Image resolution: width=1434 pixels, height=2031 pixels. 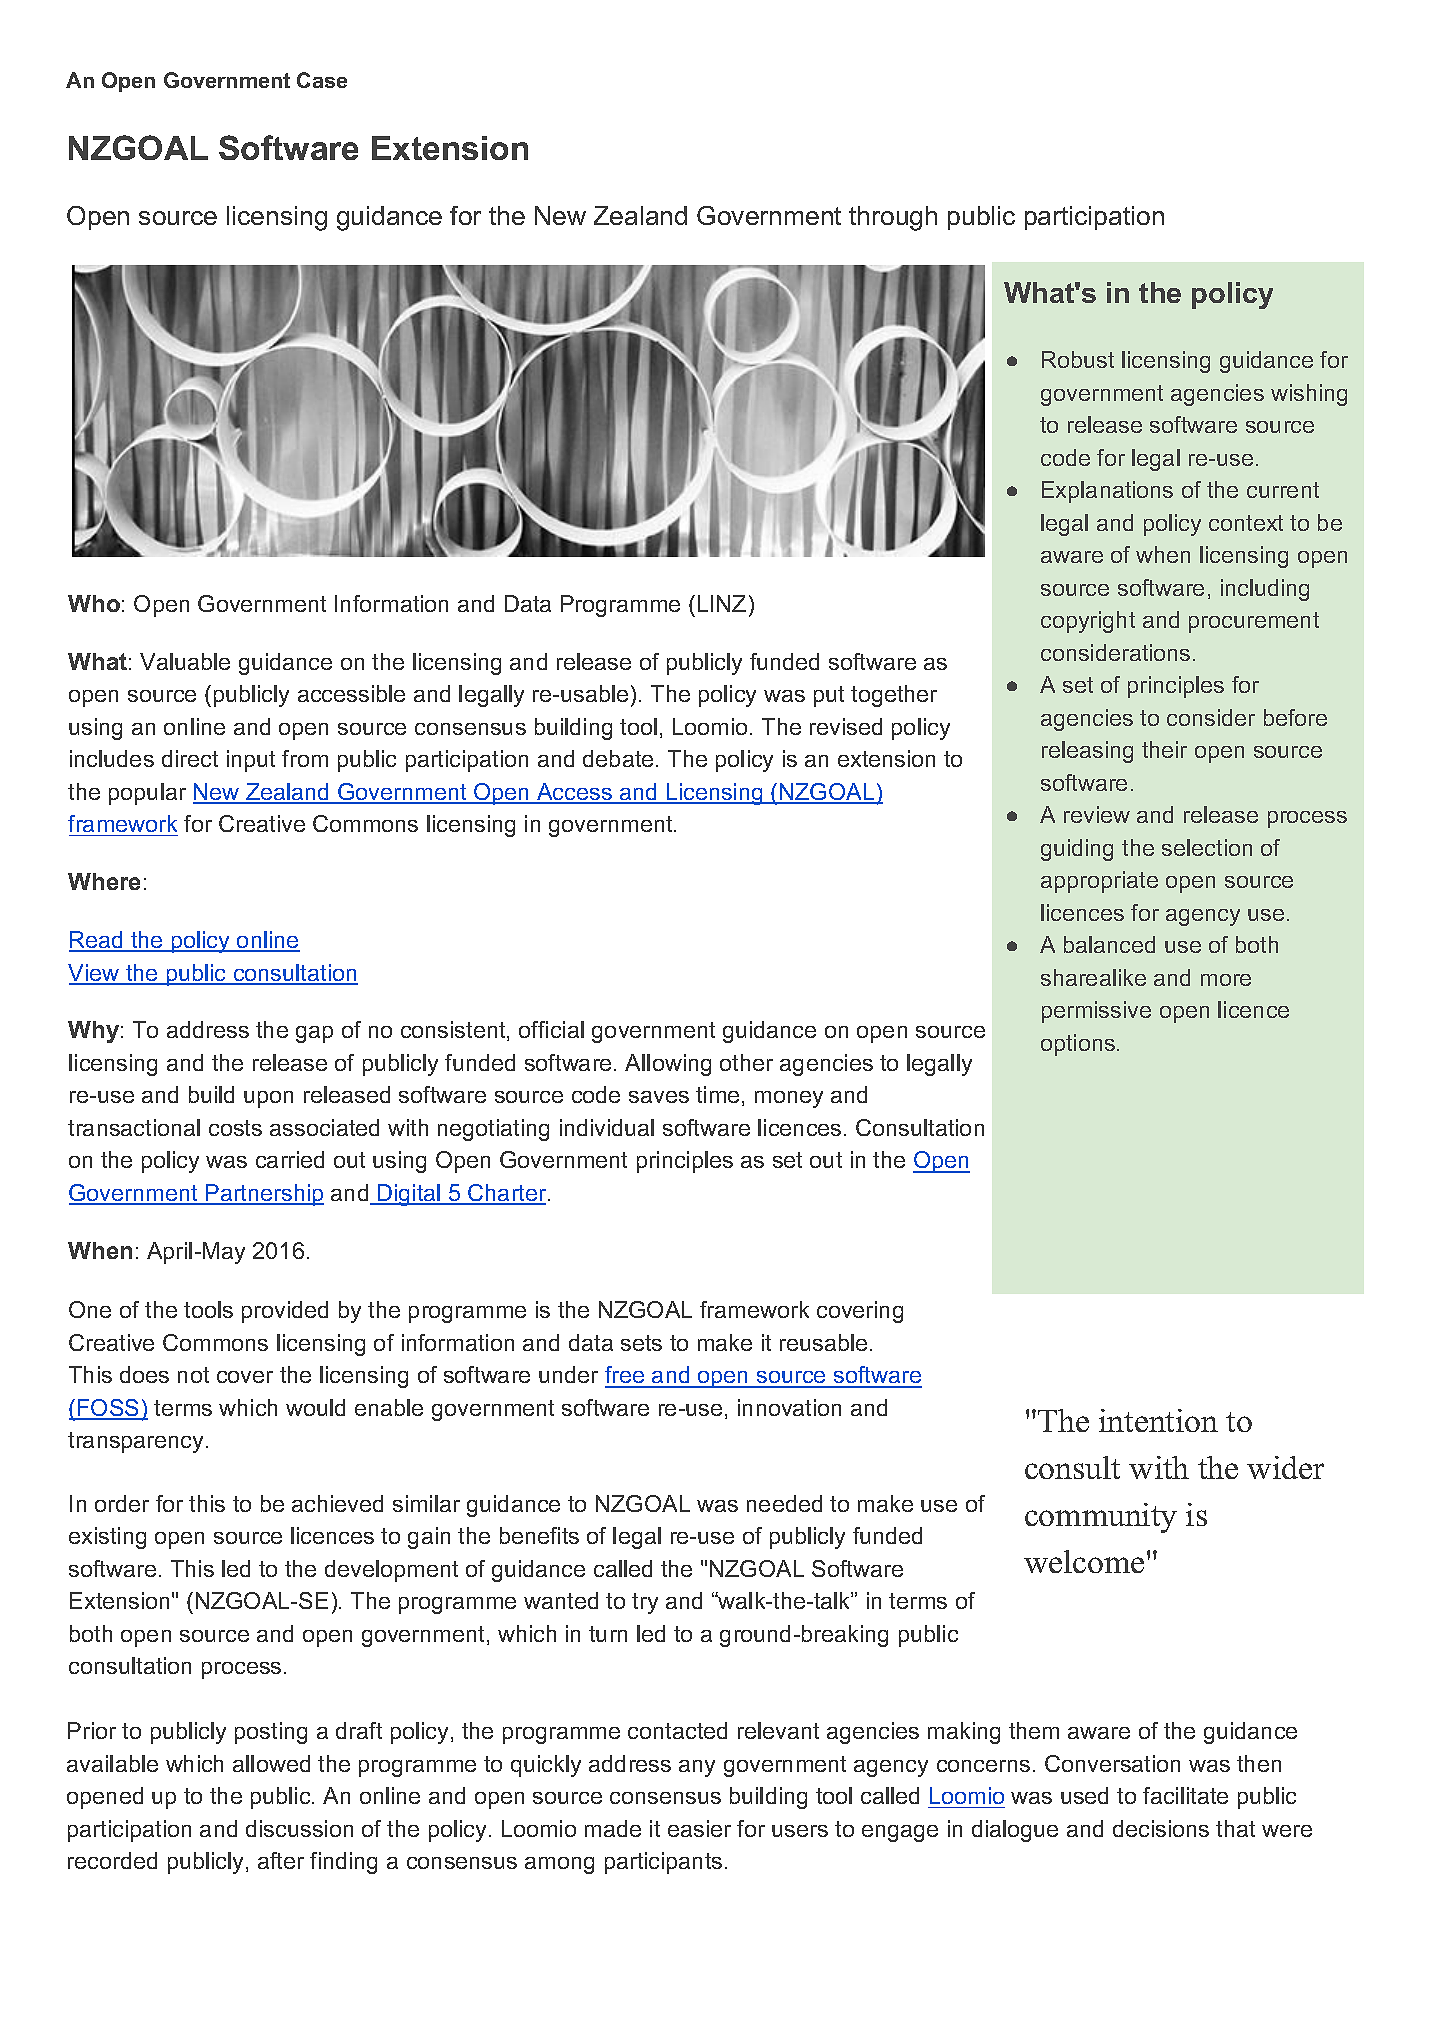 I want to click on together, so click(x=894, y=696).
